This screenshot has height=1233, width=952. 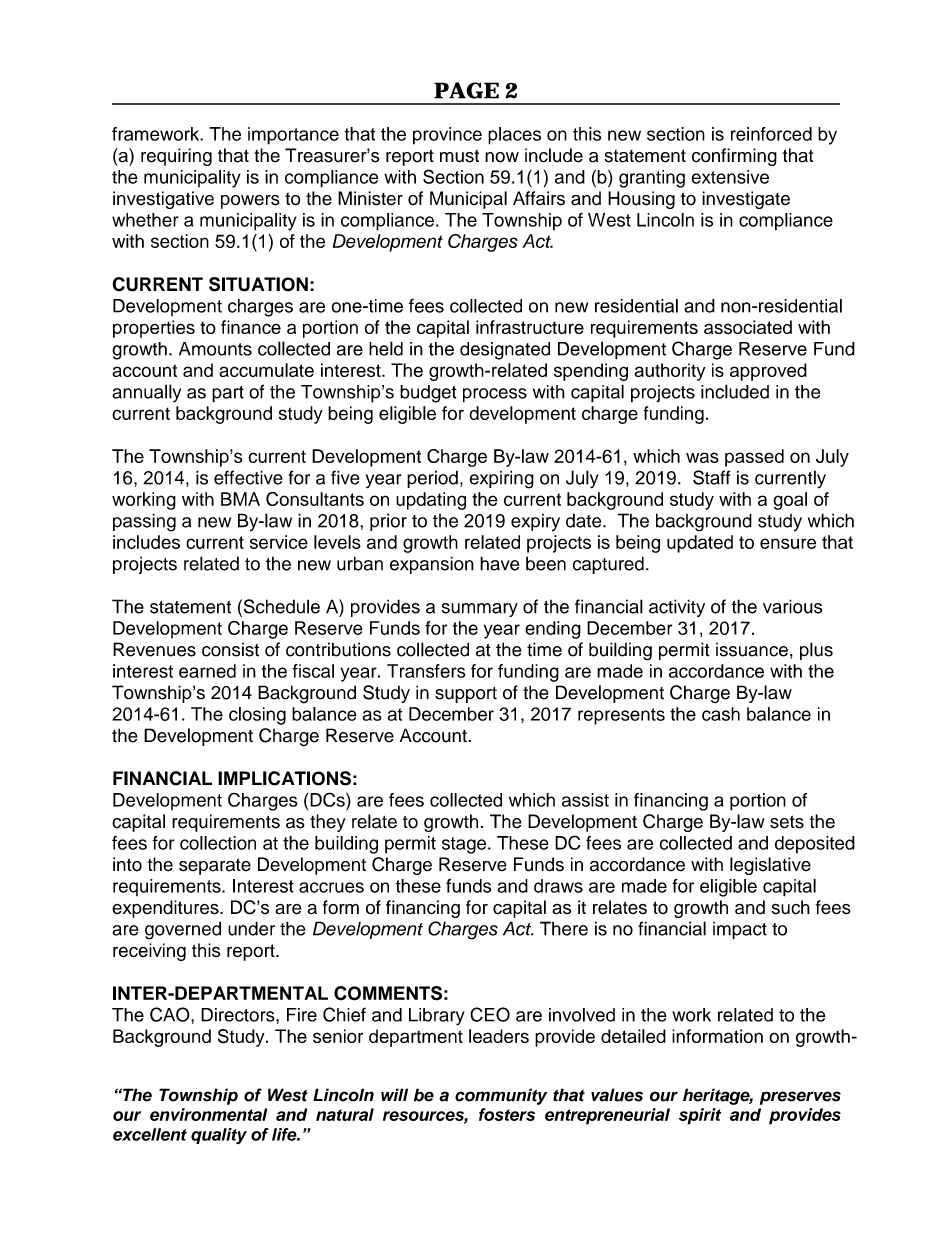 What do you see at coordinates (768, 372) in the screenshot?
I see `approved` at bounding box center [768, 372].
